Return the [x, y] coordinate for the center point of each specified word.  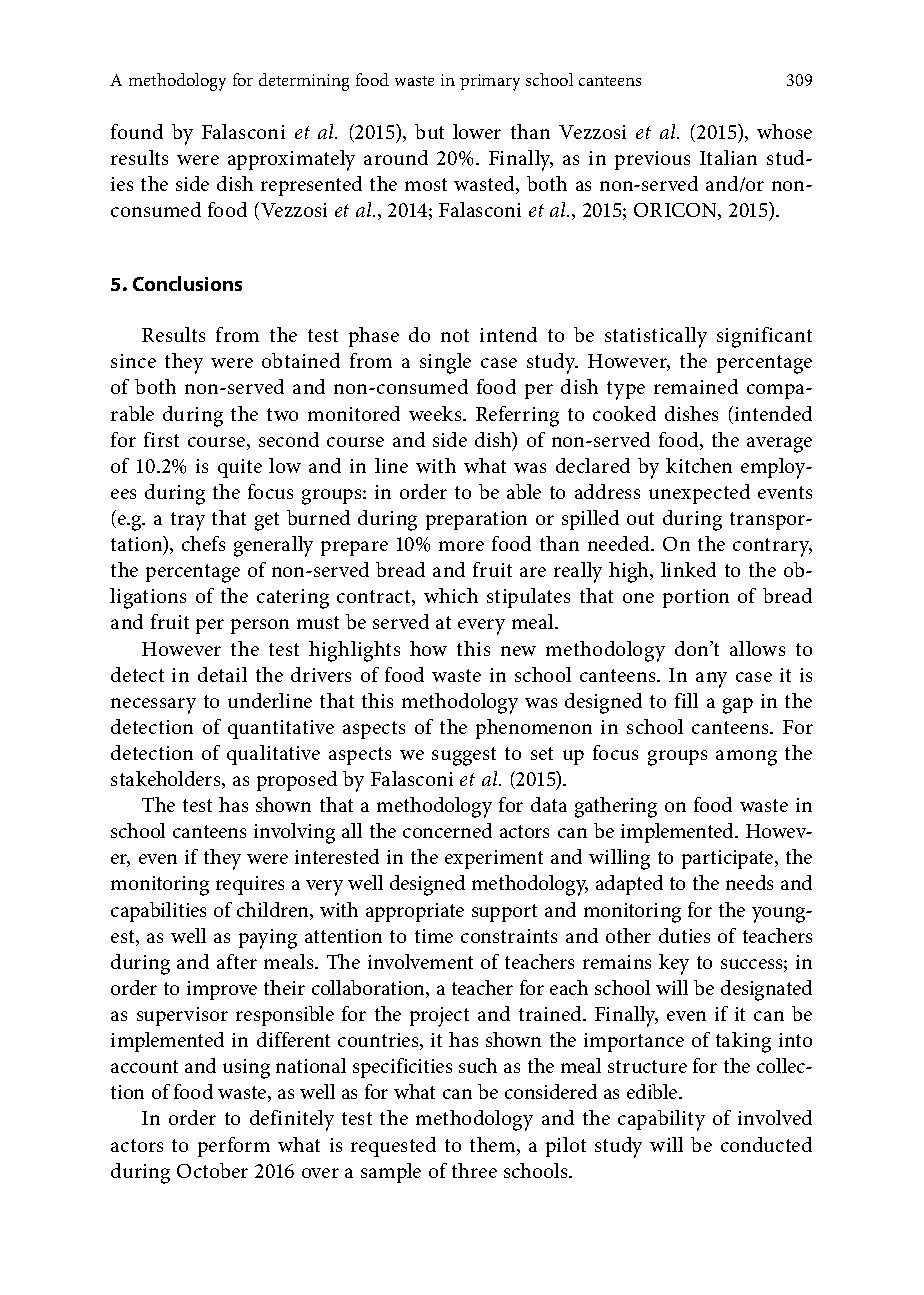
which [451, 595]
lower [477, 131]
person [260, 626]
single [445, 363]
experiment [494, 859]
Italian [728, 157]
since [133, 361]
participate [729, 859]
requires [250, 885]
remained [696, 386]
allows [757, 648]
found [137, 131]
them [494, 1146]
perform [234, 1147]
